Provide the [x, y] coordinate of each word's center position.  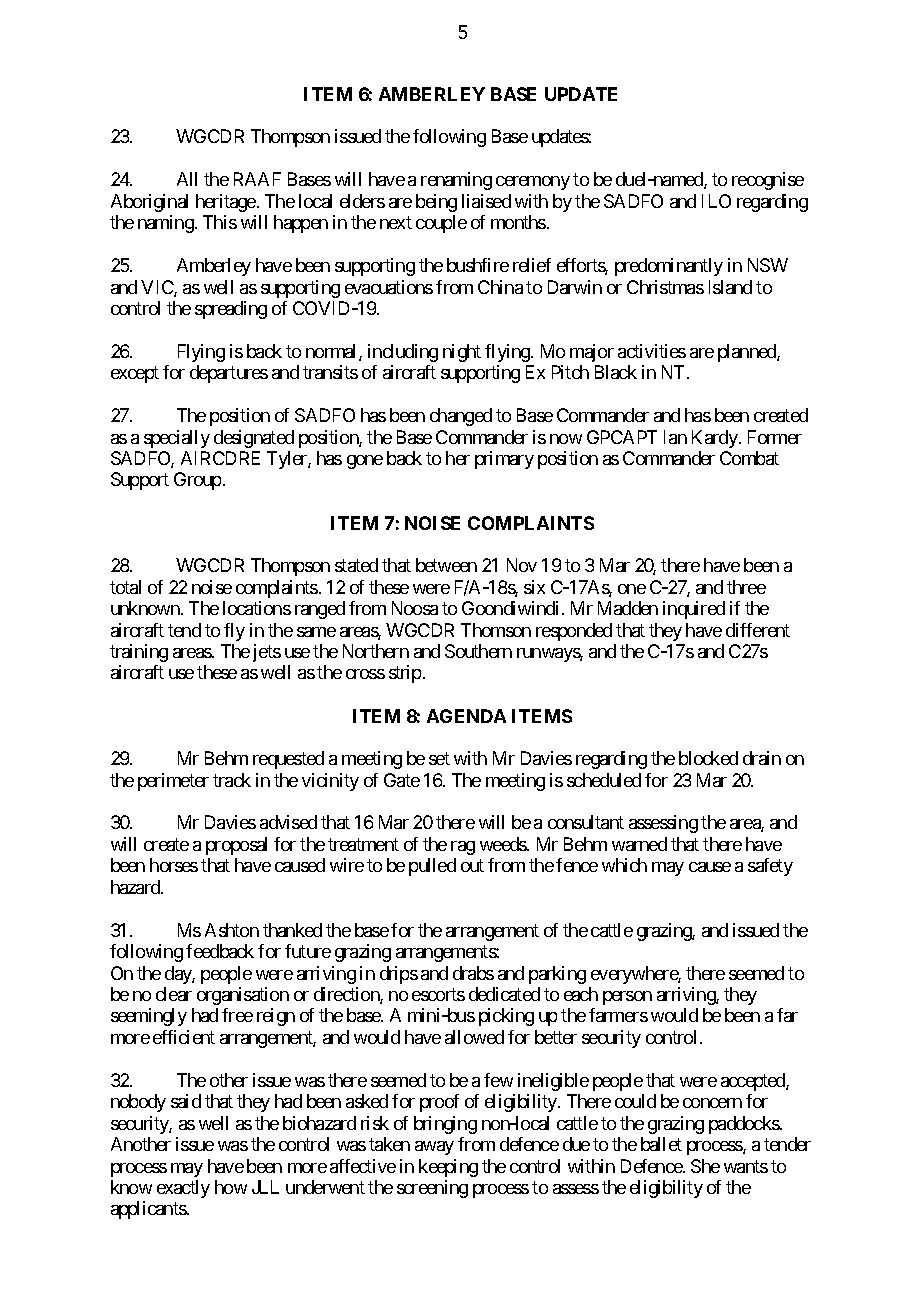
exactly [183, 1189]
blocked [708, 758]
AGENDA [466, 716]
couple [441, 224]
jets [267, 653]
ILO [716, 201]
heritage [226, 203]
